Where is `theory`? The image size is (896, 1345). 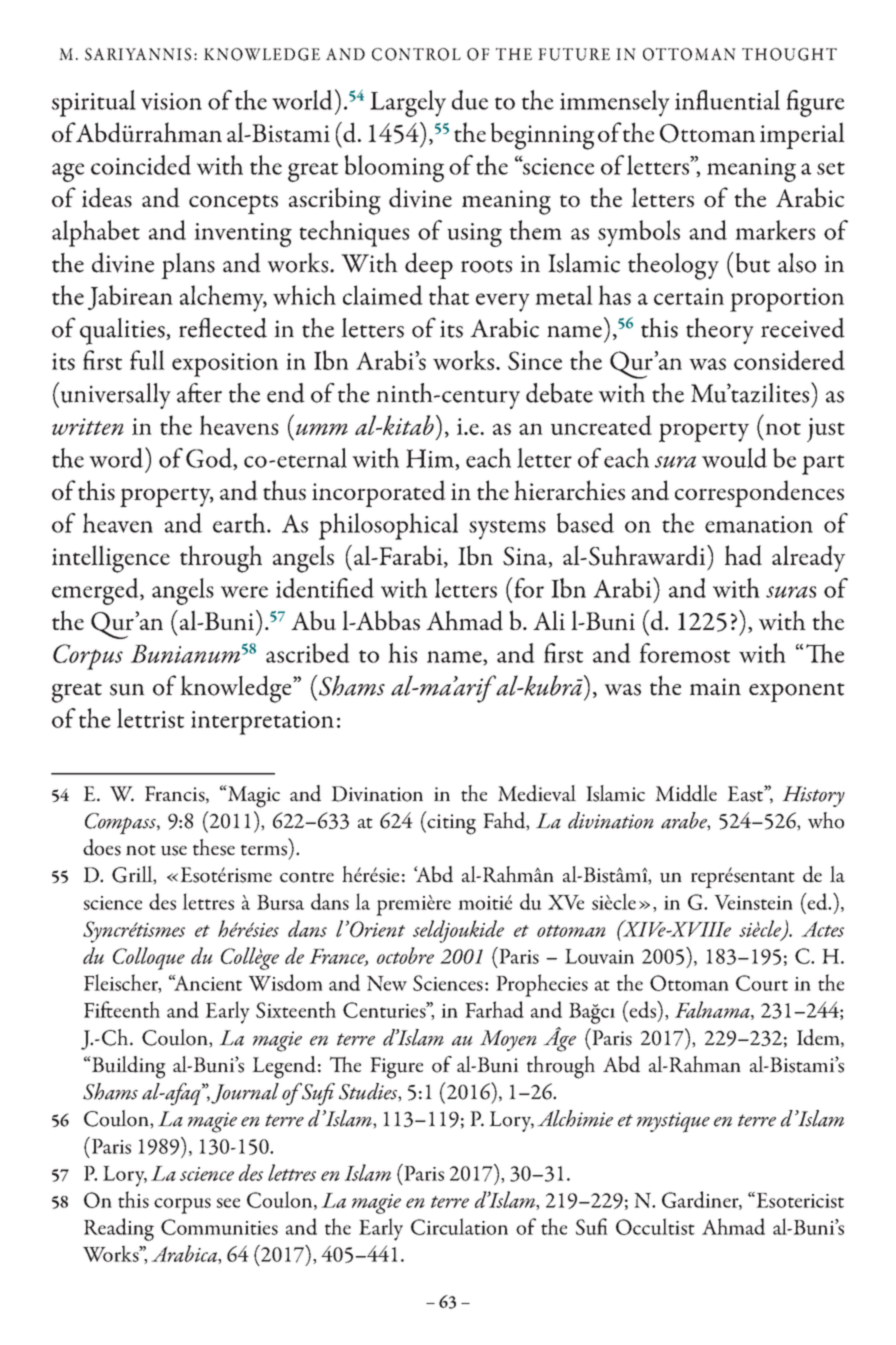
theory is located at coordinates (720, 331).
